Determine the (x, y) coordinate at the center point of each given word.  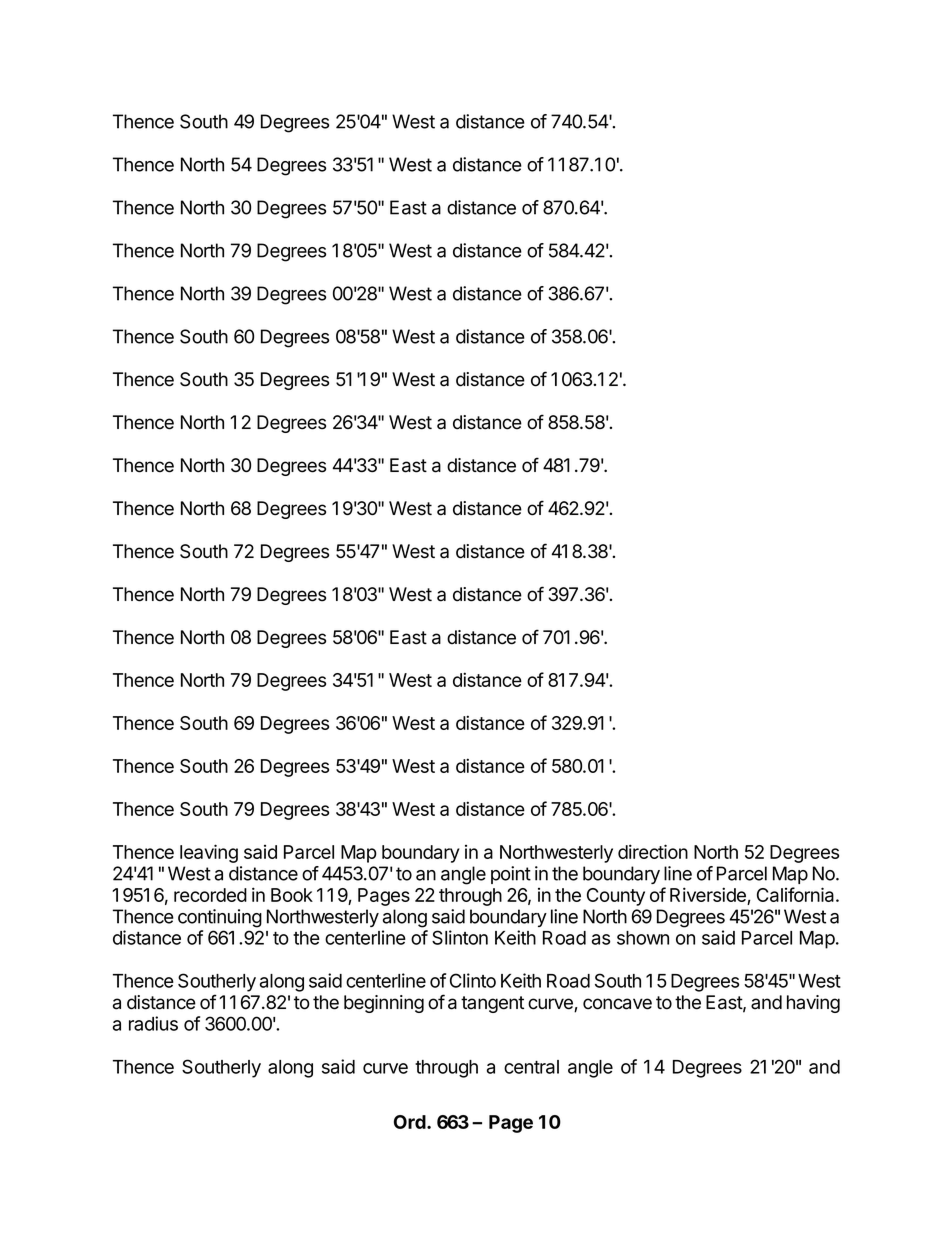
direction (653, 851)
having (813, 1004)
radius (153, 1023)
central (531, 1067)
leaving (209, 853)
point (511, 875)
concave (617, 1004)
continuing (220, 918)
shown (643, 938)
